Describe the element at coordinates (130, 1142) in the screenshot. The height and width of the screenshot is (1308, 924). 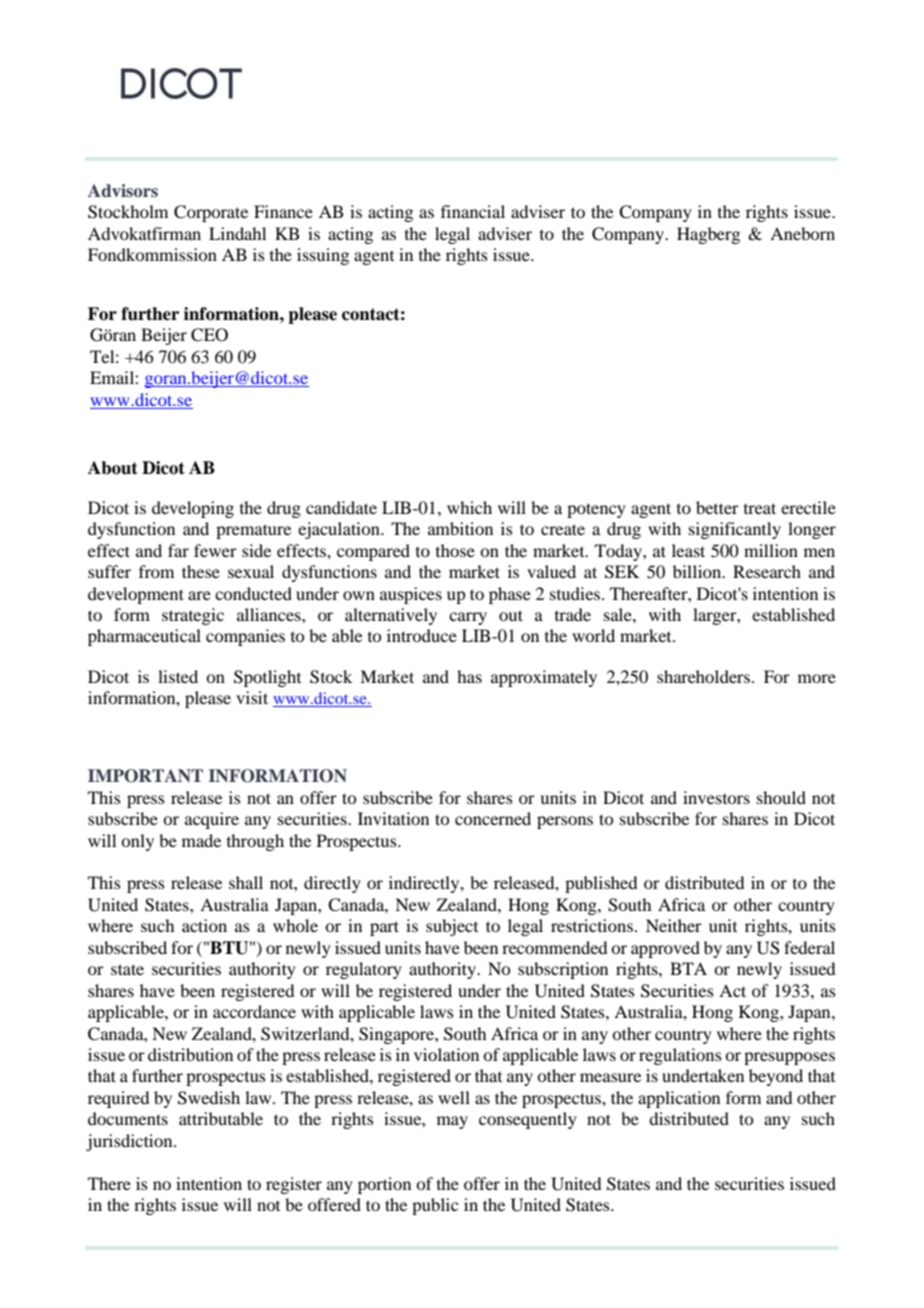
I see `jurisdiction` at that location.
